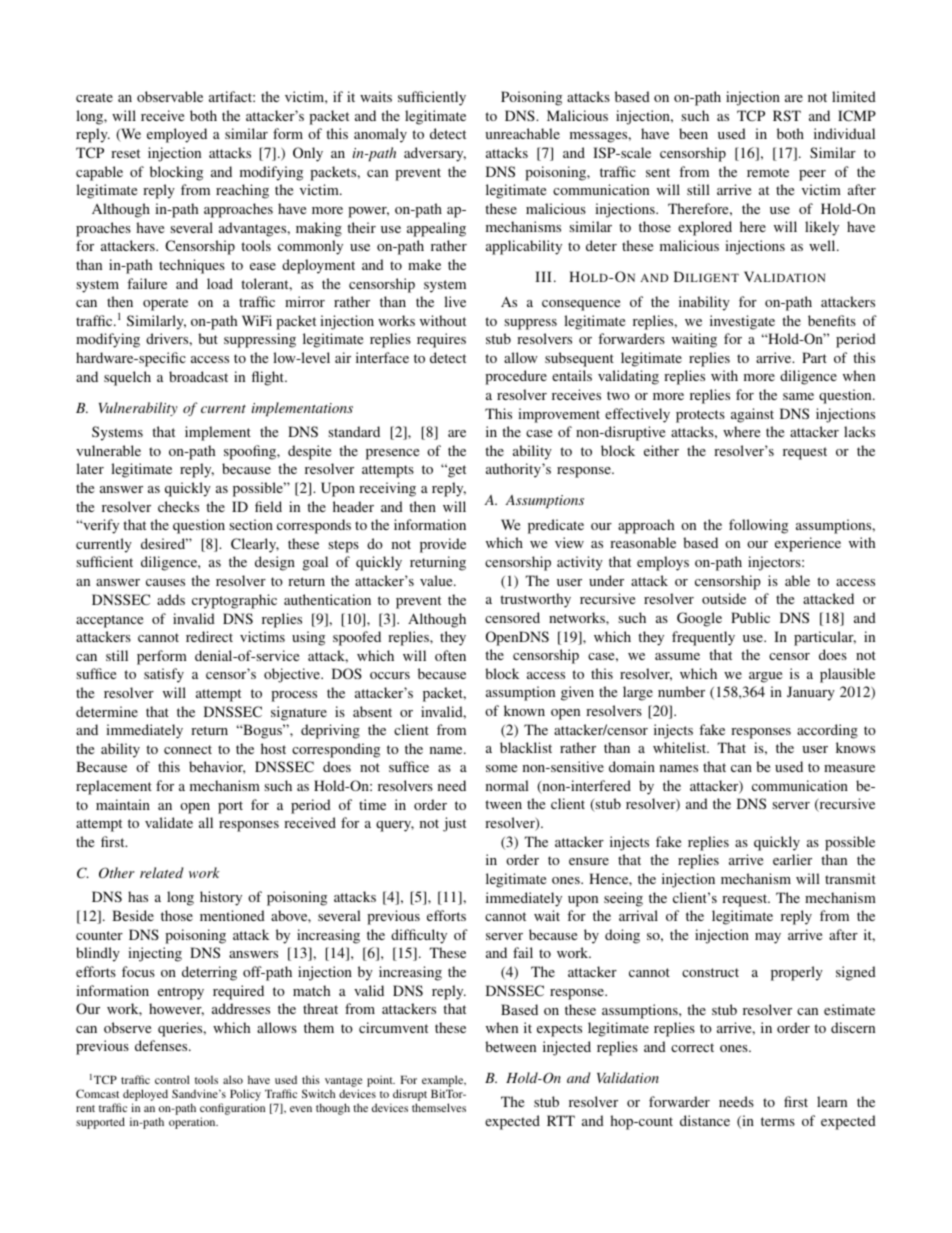  I want to click on adversary, so click(435, 154).
